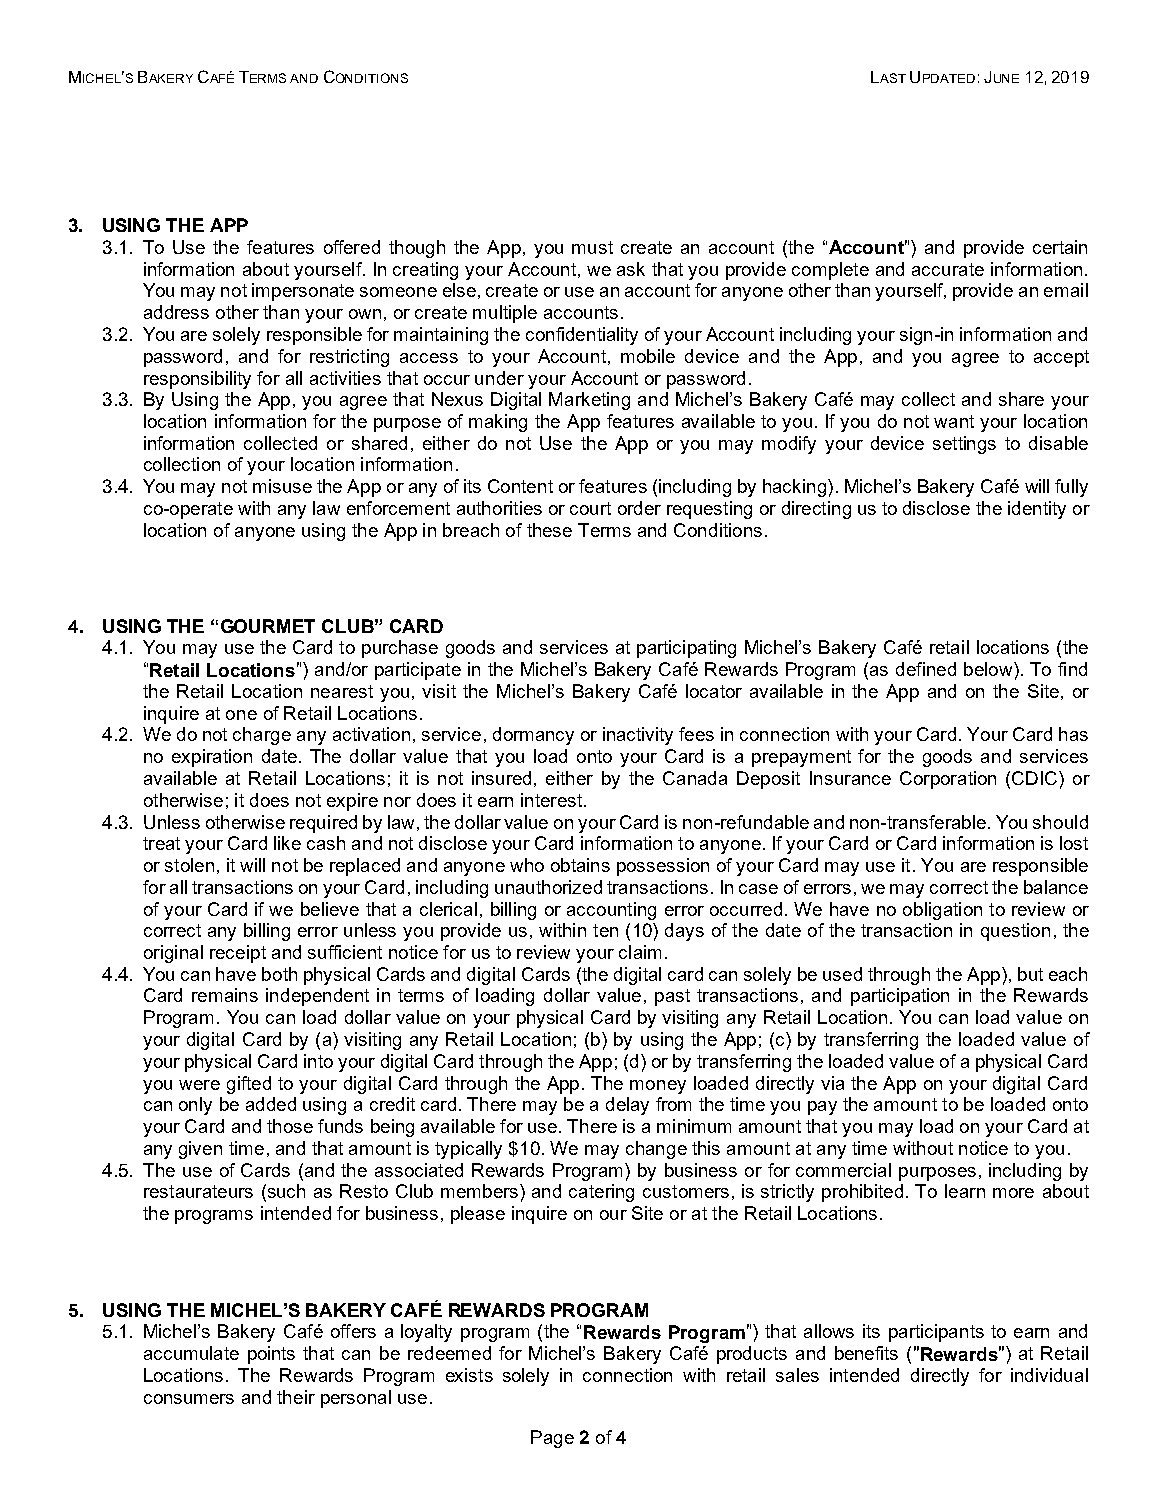 Image resolution: width=1157 pixels, height=1498 pixels. I want to click on participating, so click(686, 649).
